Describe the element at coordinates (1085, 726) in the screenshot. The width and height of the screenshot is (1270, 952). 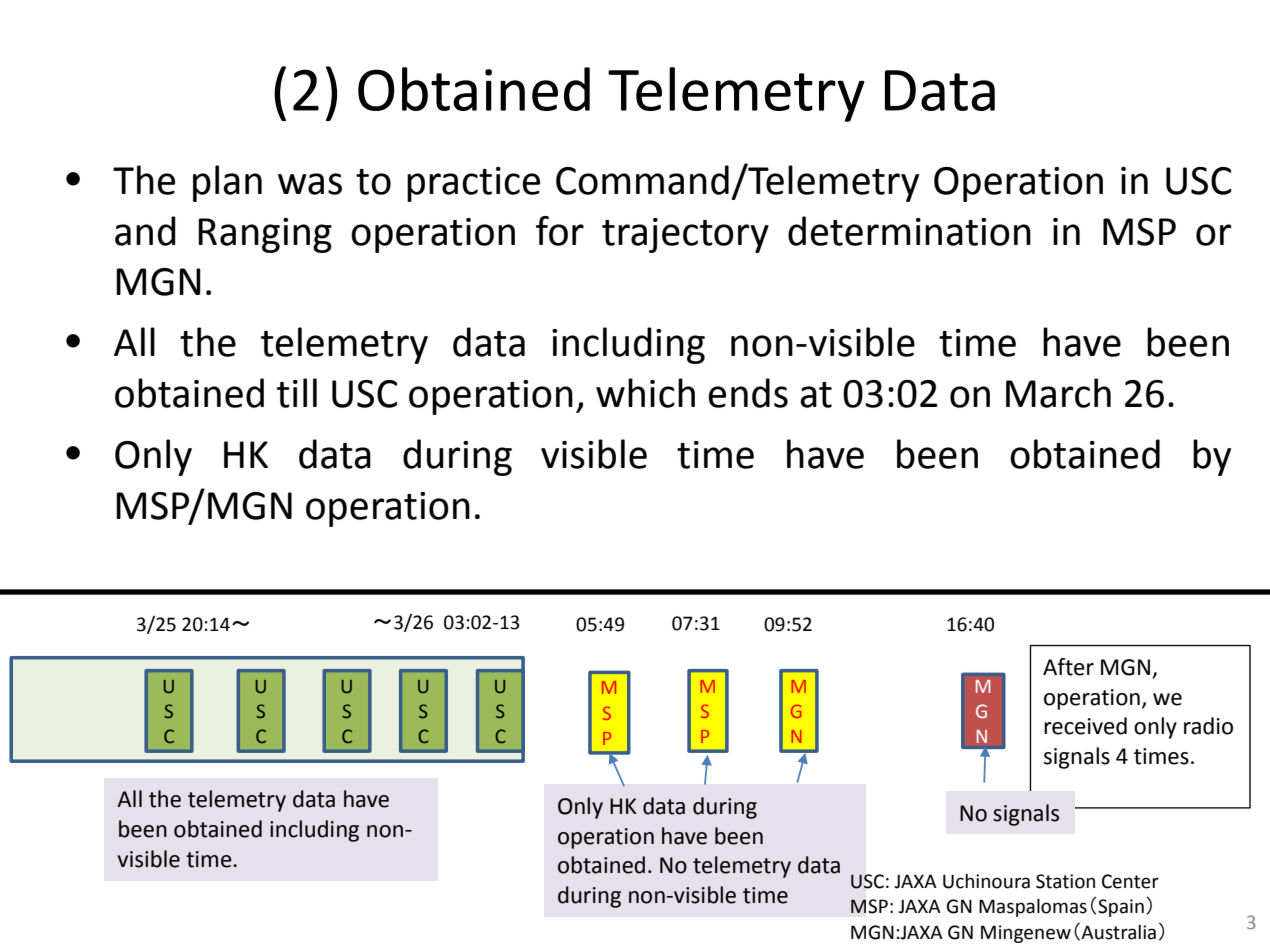
I see `received` at that location.
